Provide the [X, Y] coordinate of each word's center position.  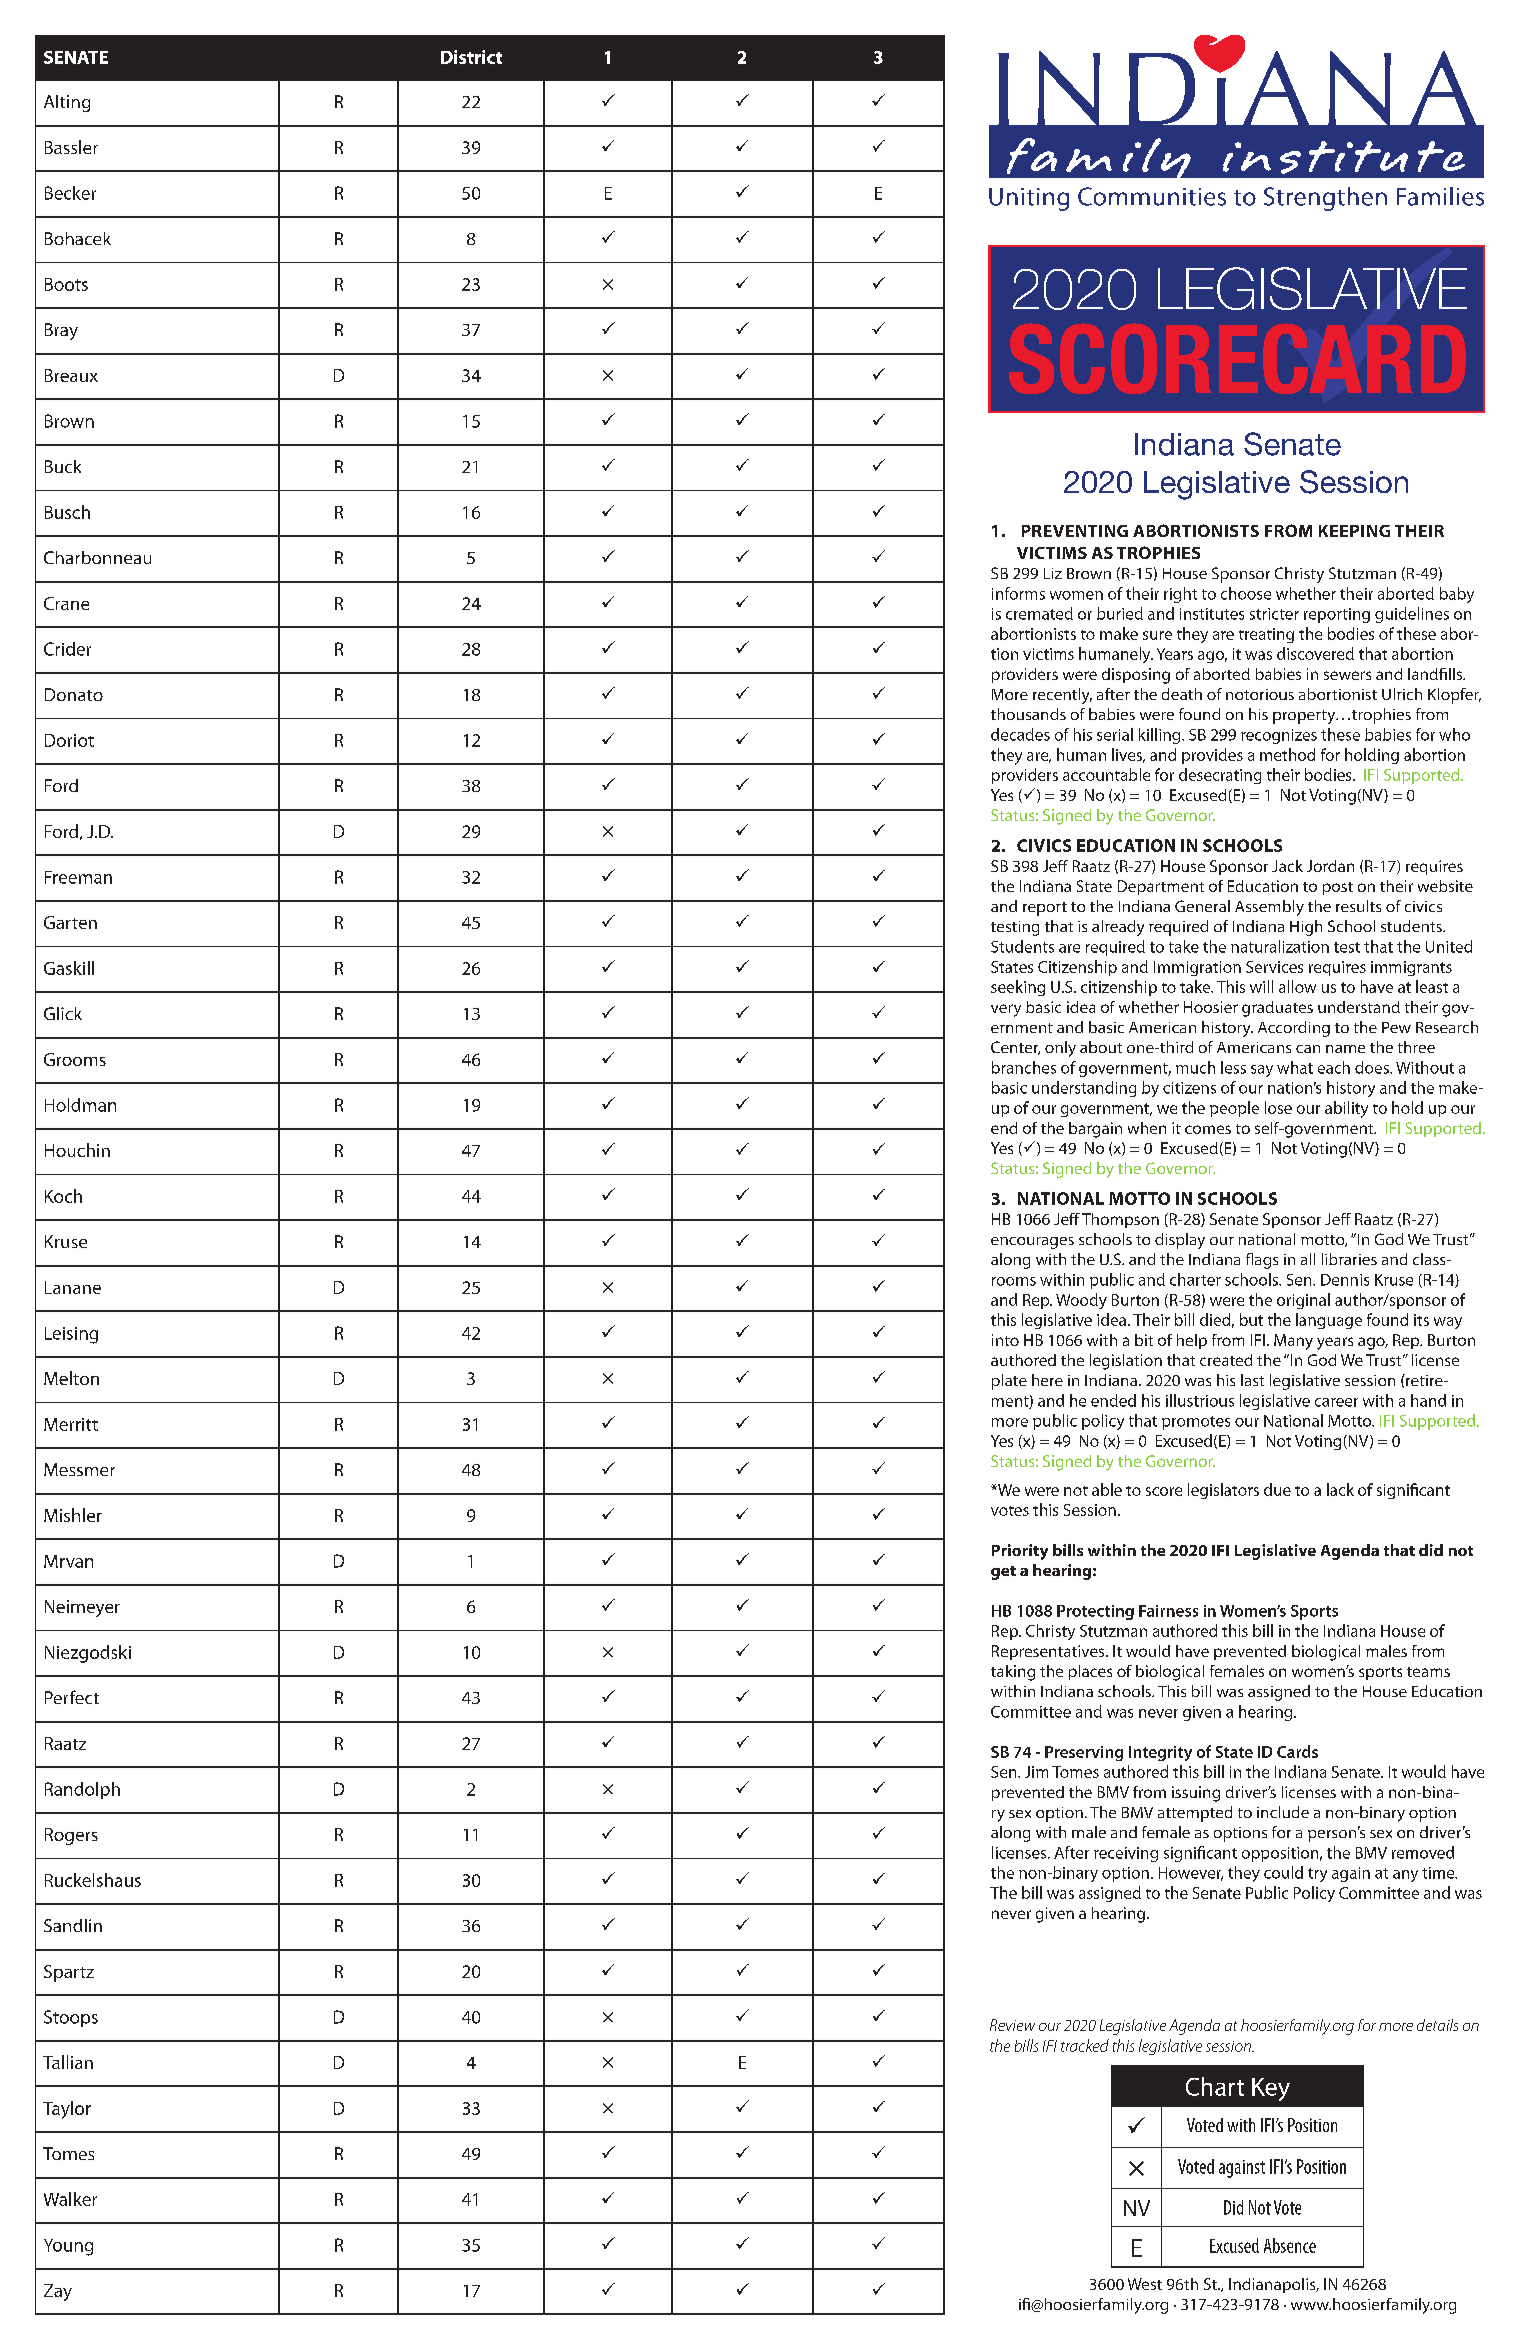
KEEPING [1354, 531]
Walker [70, 2199]
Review [1012, 2025]
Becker [70, 193]
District [471, 57]
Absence [1290, 2245]
